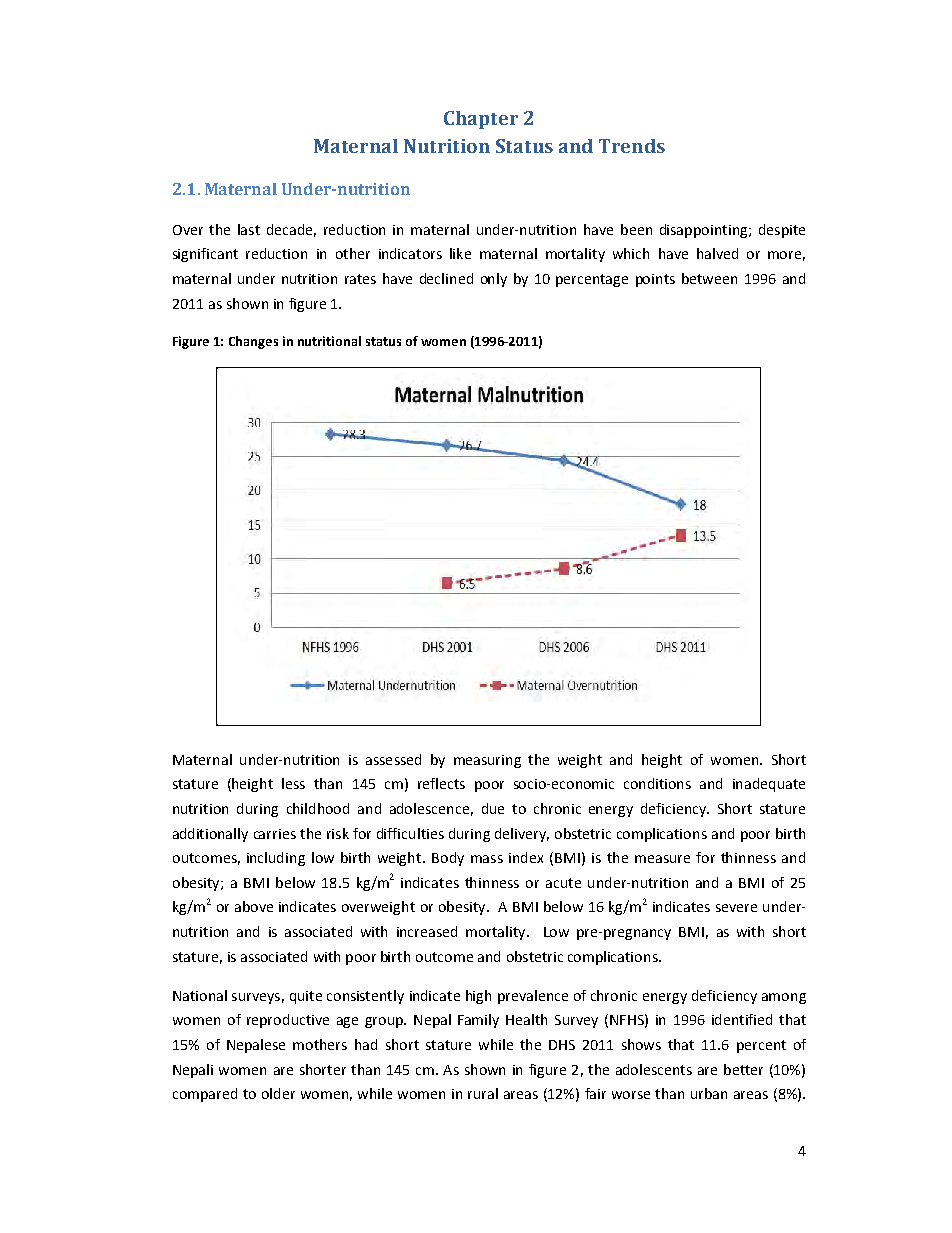 The image size is (952, 1233). I want to click on measure, so click(662, 859).
